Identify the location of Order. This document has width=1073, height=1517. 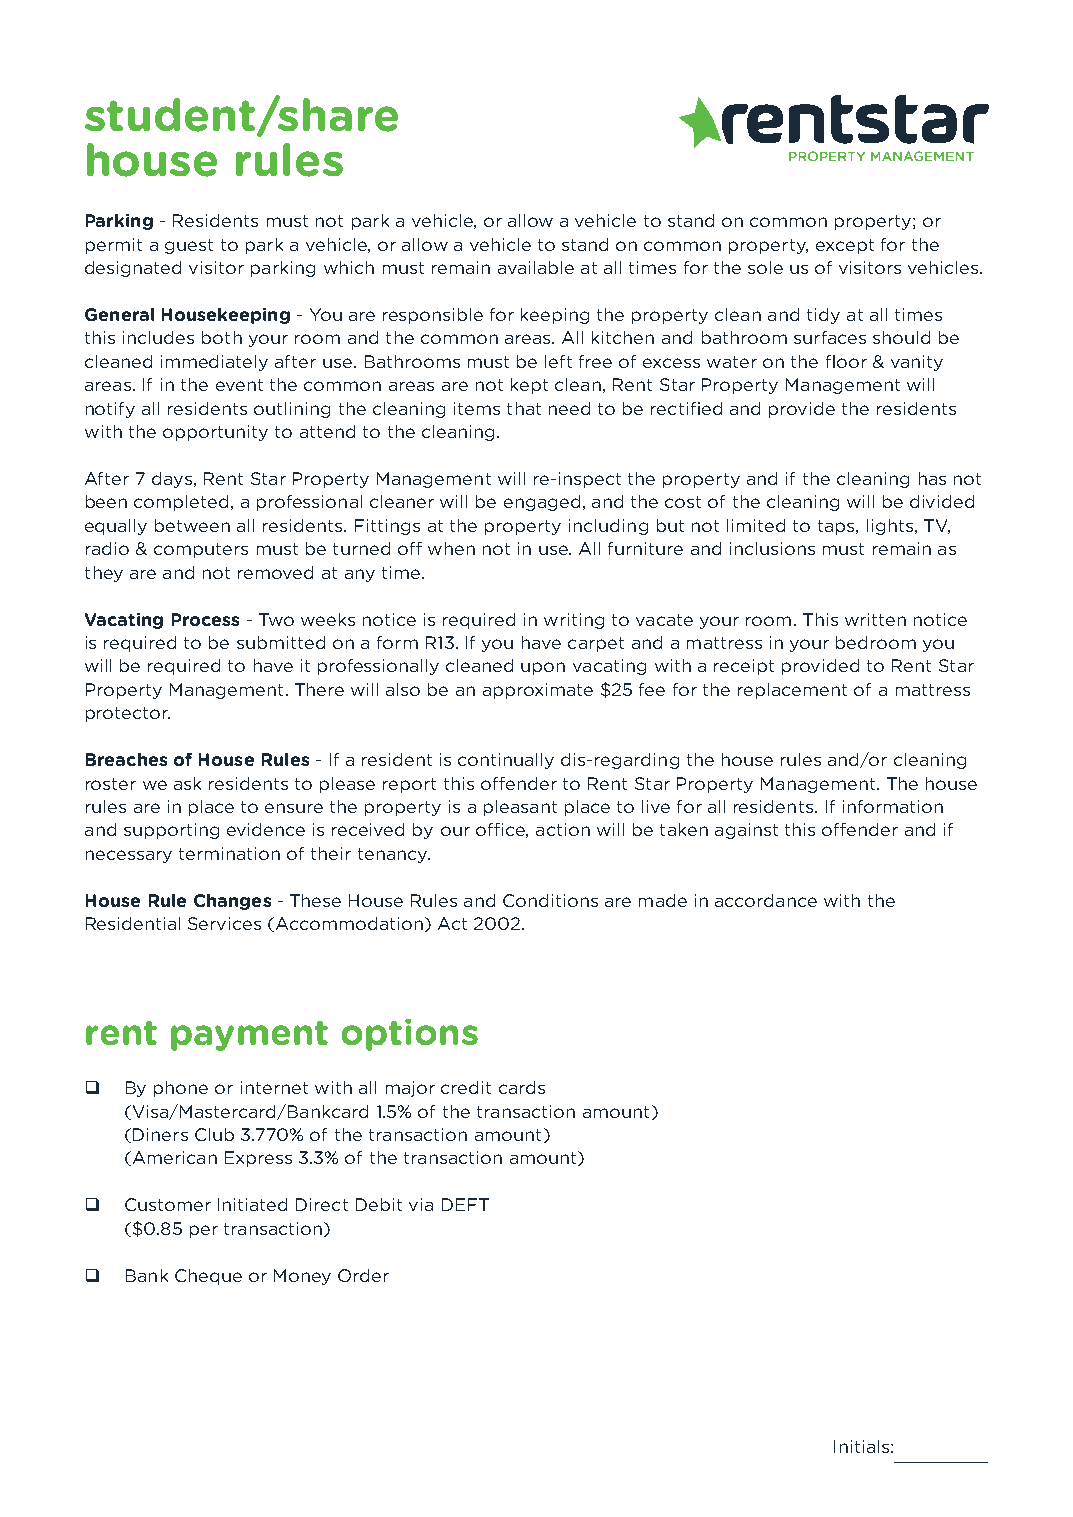
(363, 1275).
